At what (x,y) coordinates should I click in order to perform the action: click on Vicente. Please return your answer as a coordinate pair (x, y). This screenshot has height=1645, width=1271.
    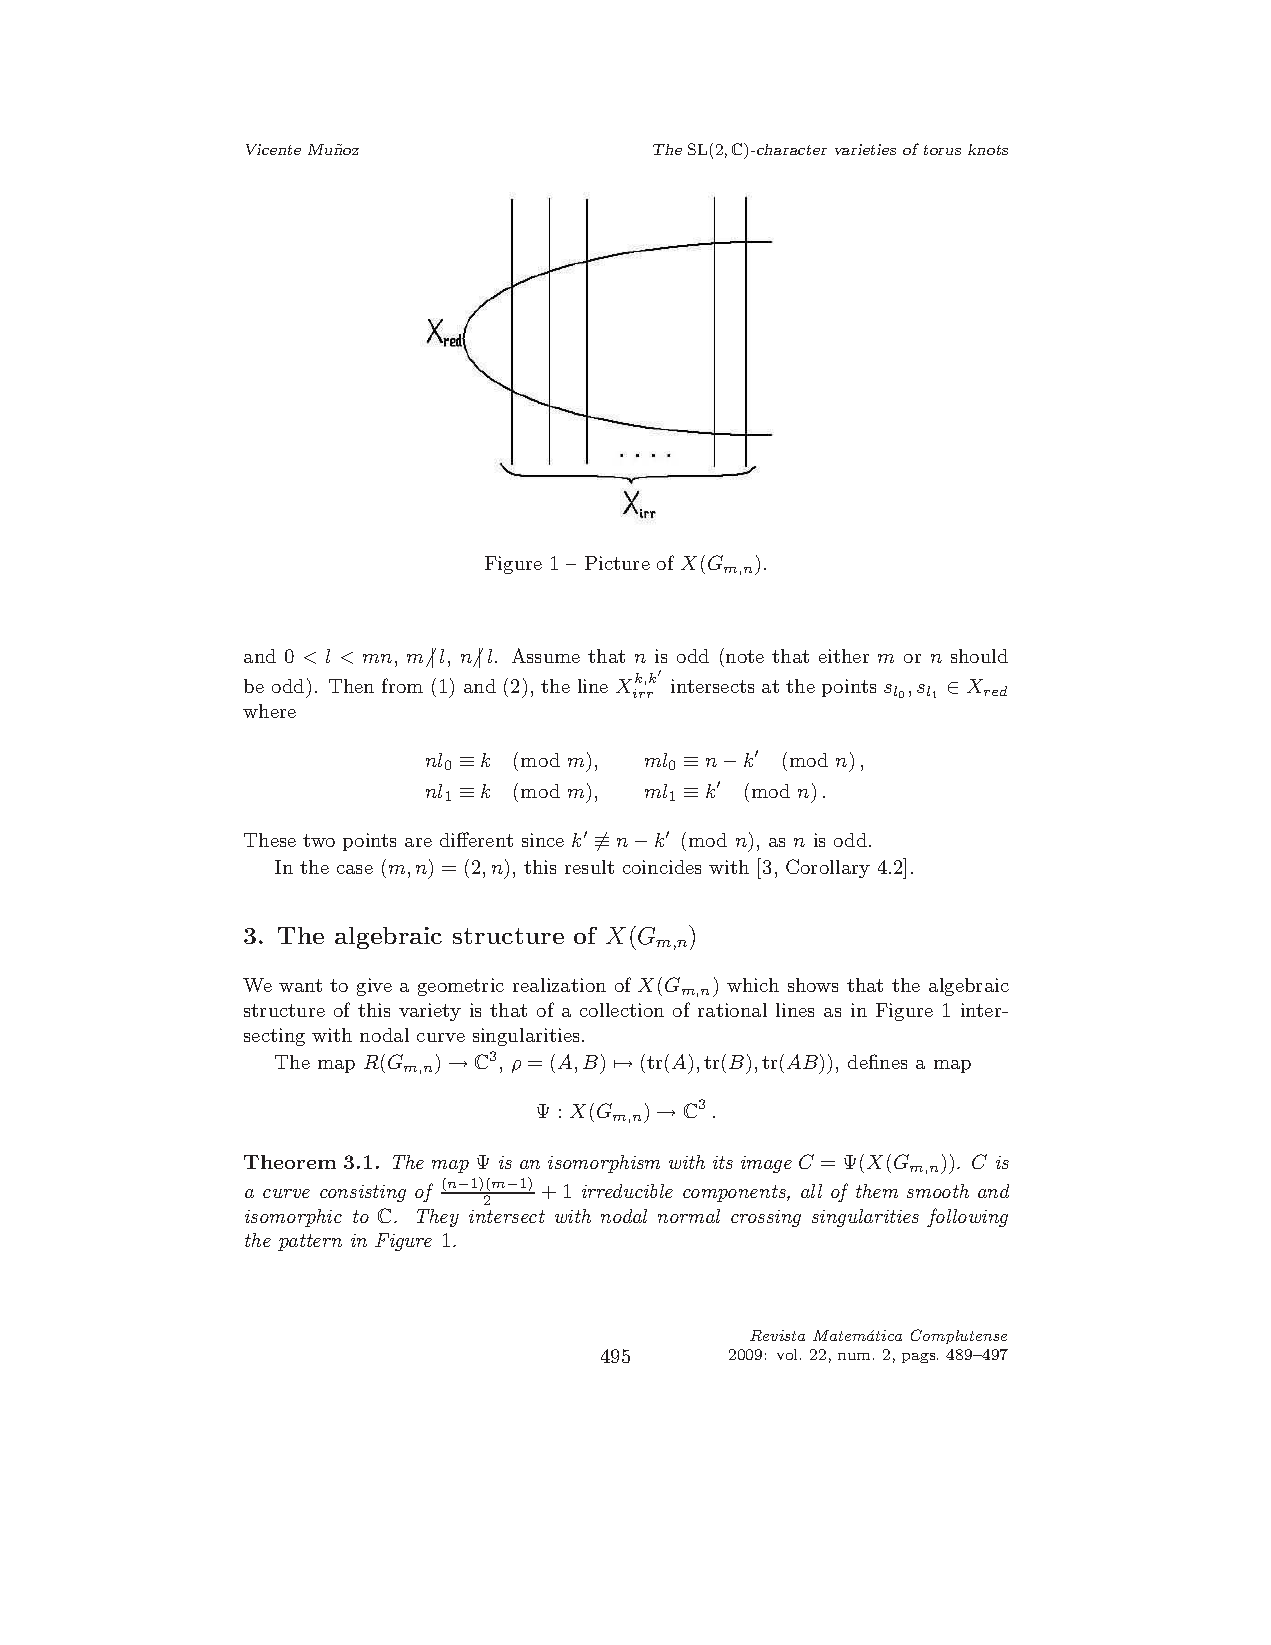
    Looking at the image, I should click on (273, 149).
